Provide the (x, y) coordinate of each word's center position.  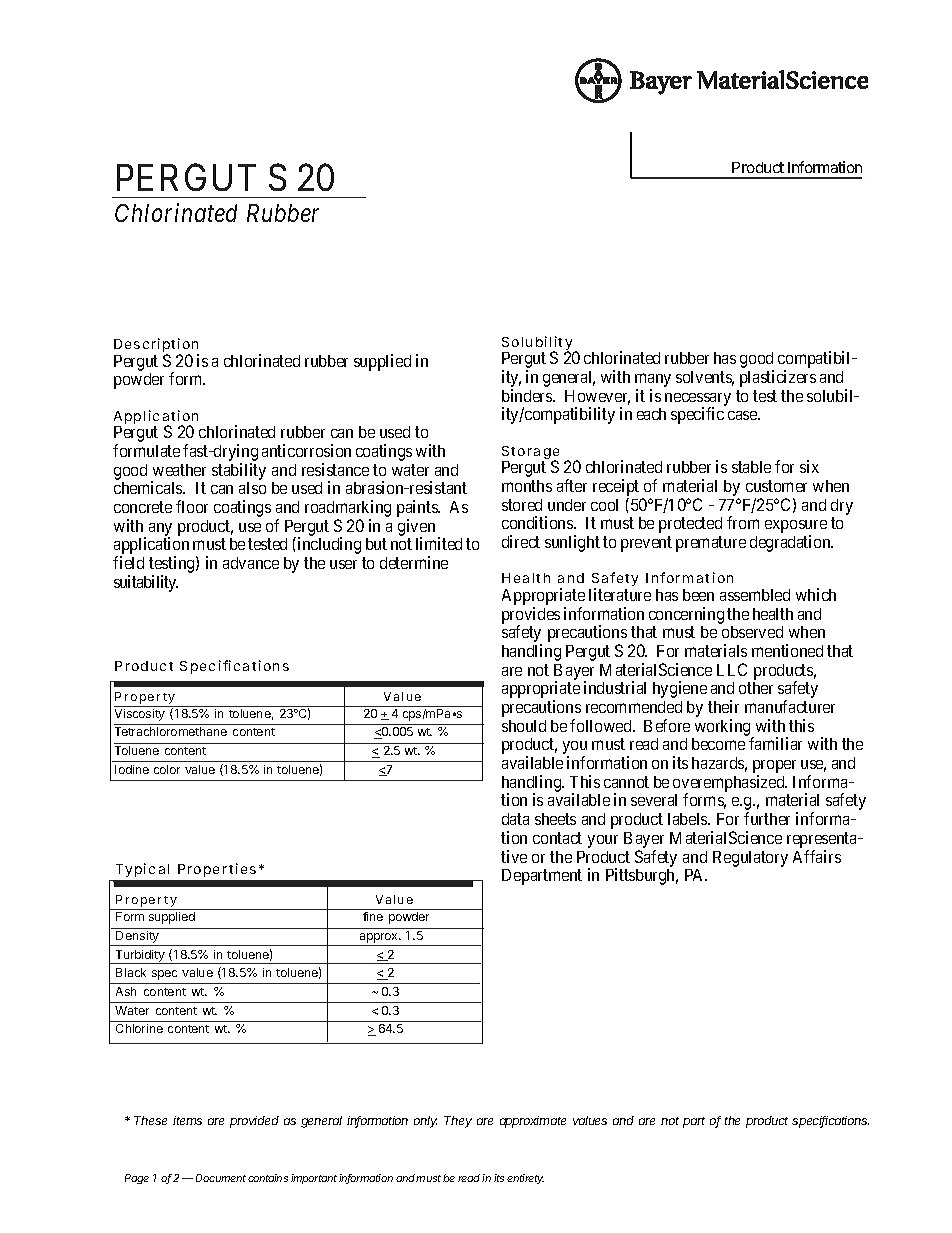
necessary (698, 400)
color (167, 769)
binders (528, 395)
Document (221, 1178)
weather (179, 470)
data (515, 819)
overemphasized (730, 784)
